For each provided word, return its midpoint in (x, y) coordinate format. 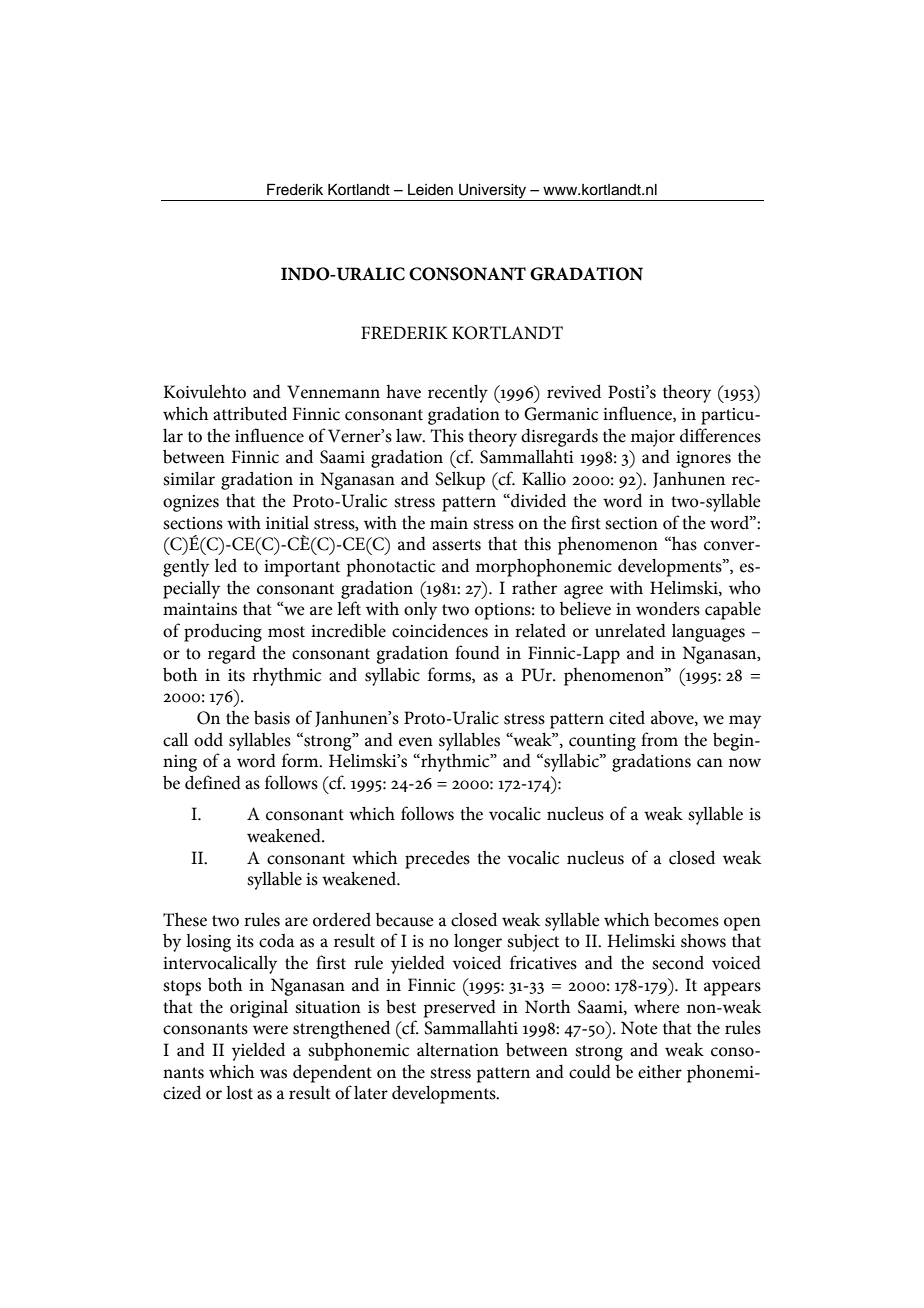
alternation (458, 1049)
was (273, 1074)
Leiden (430, 190)
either (660, 1071)
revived (574, 391)
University (492, 191)
